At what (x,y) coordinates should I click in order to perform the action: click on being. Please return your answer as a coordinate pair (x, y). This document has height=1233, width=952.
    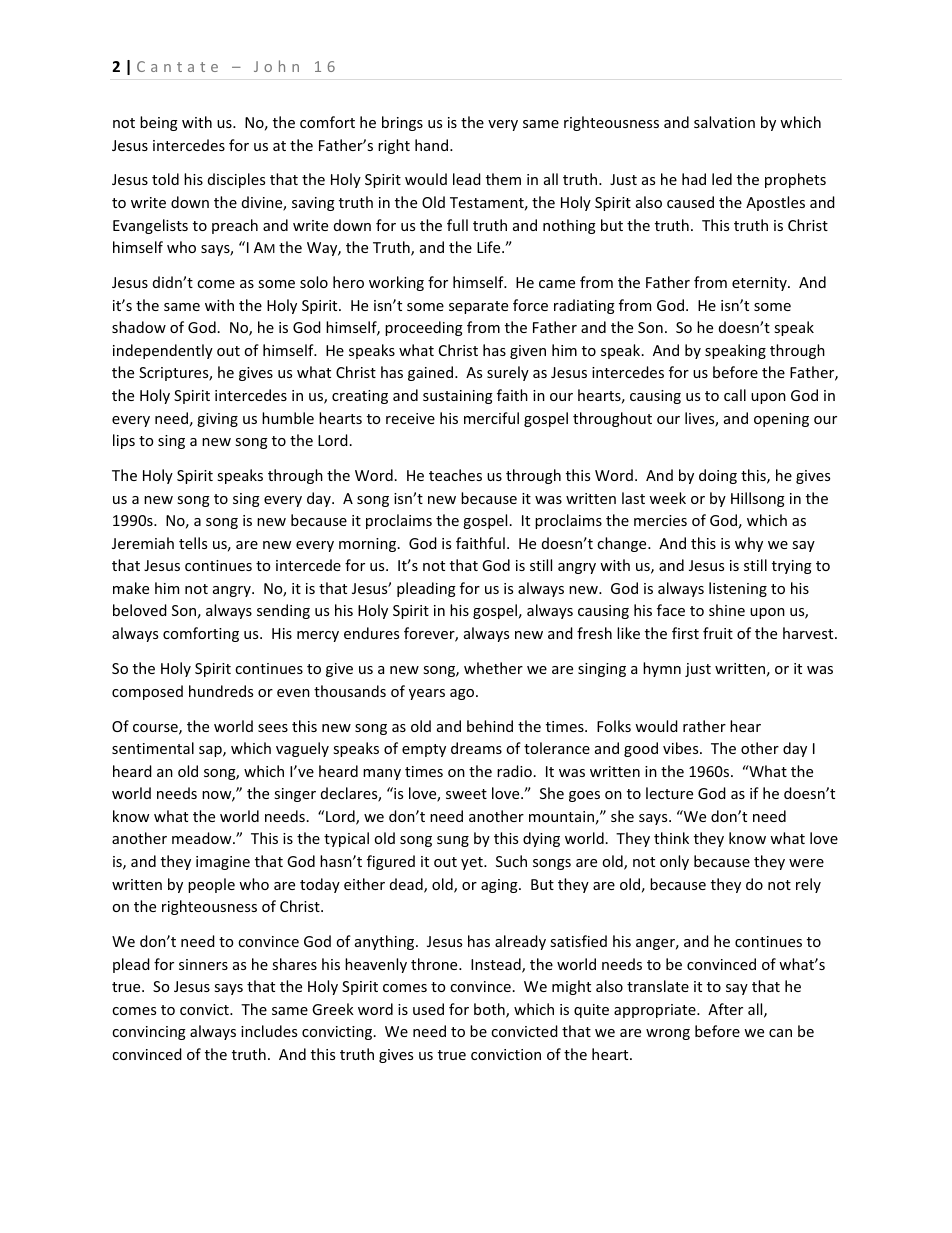
    Looking at the image, I should click on (159, 123).
